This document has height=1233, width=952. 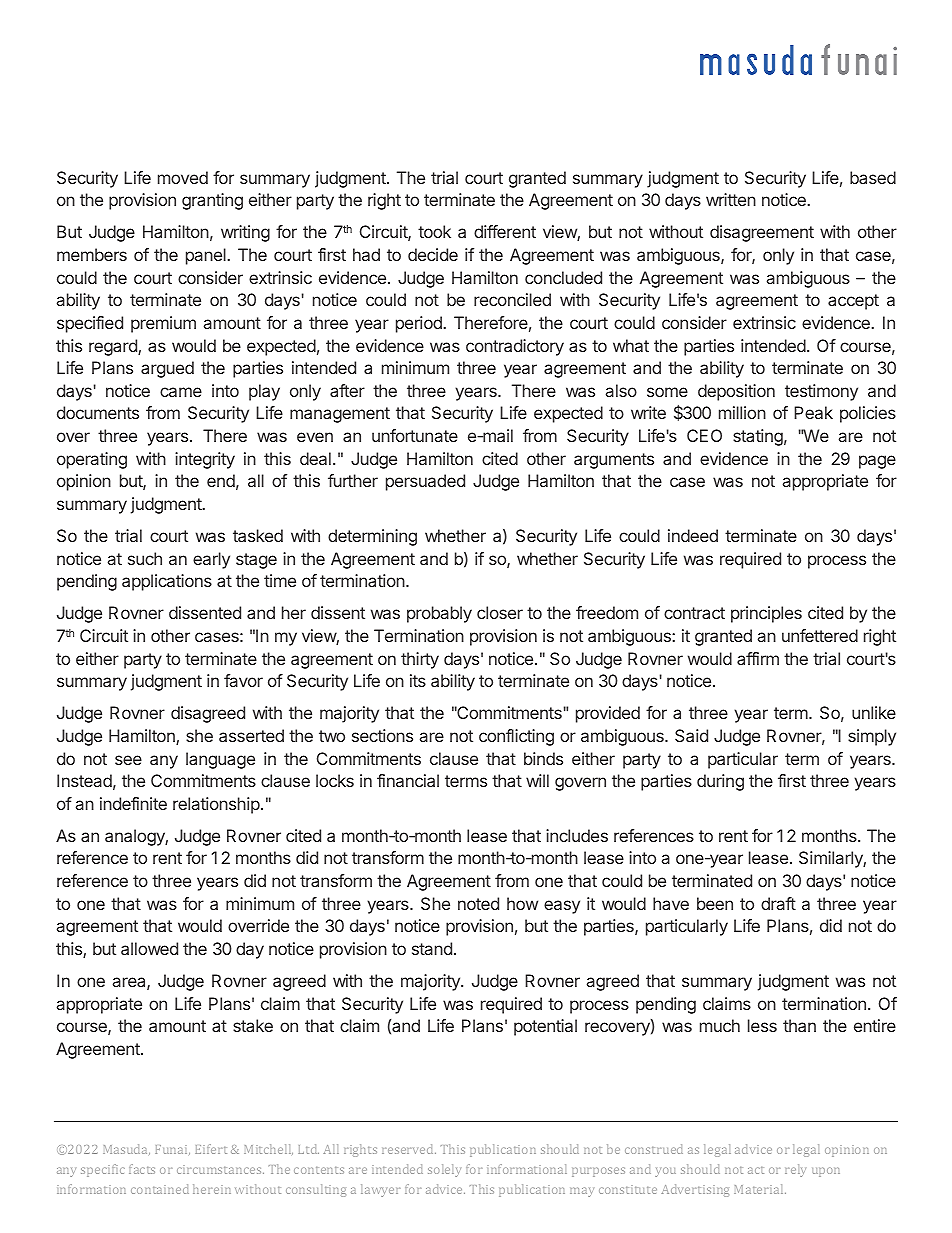 I want to click on favor, so click(x=243, y=680).
